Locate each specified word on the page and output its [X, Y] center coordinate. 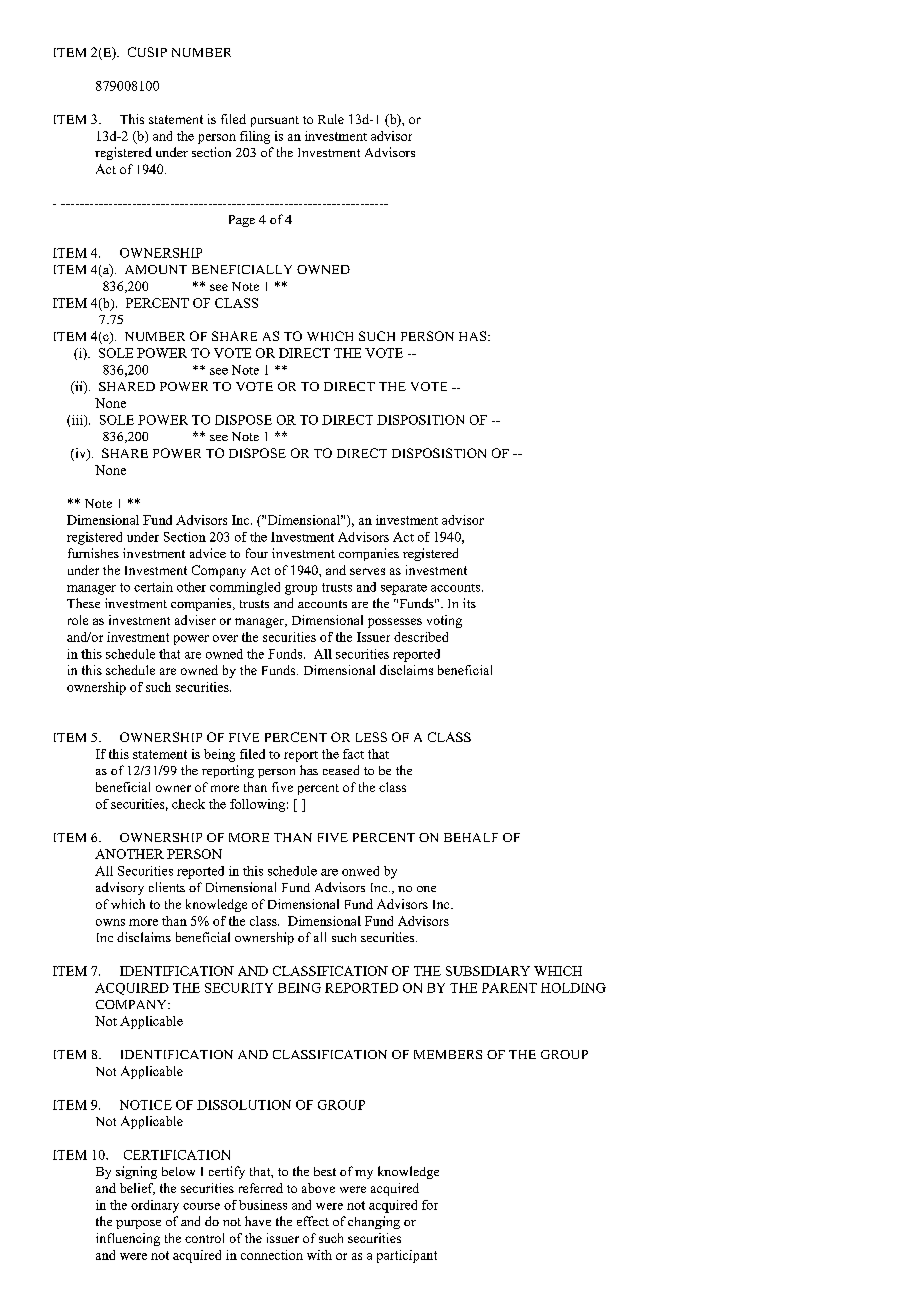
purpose [138, 1224]
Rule [331, 119]
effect [313, 1221]
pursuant [275, 121]
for [430, 1205]
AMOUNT [156, 269]
